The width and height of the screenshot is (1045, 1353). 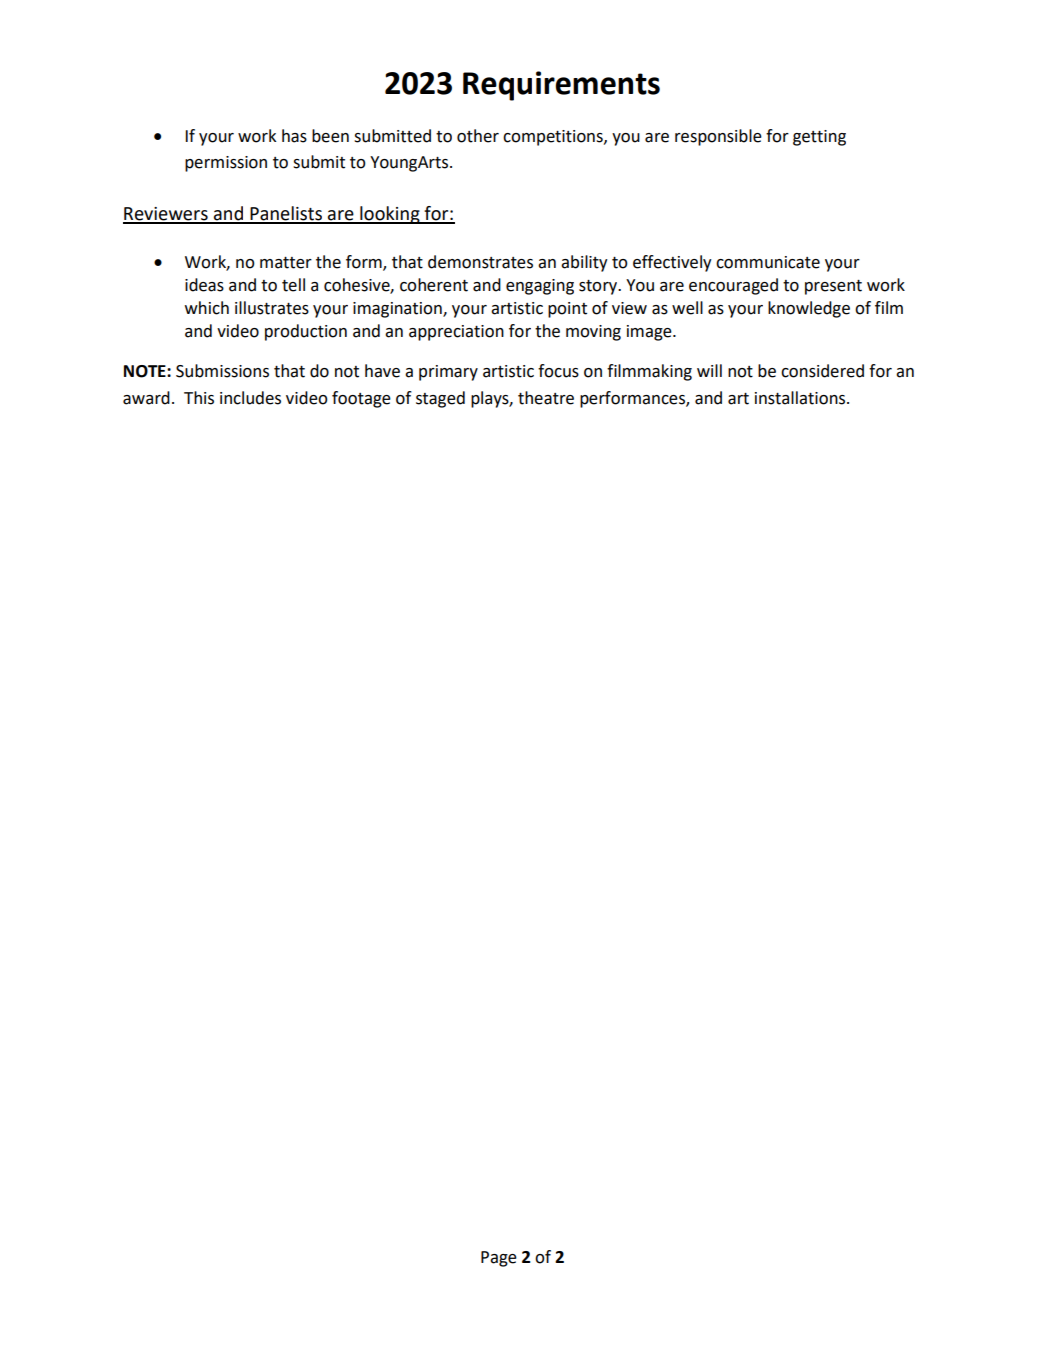 What do you see at coordinates (718, 137) in the screenshot?
I see `responsible` at bounding box center [718, 137].
